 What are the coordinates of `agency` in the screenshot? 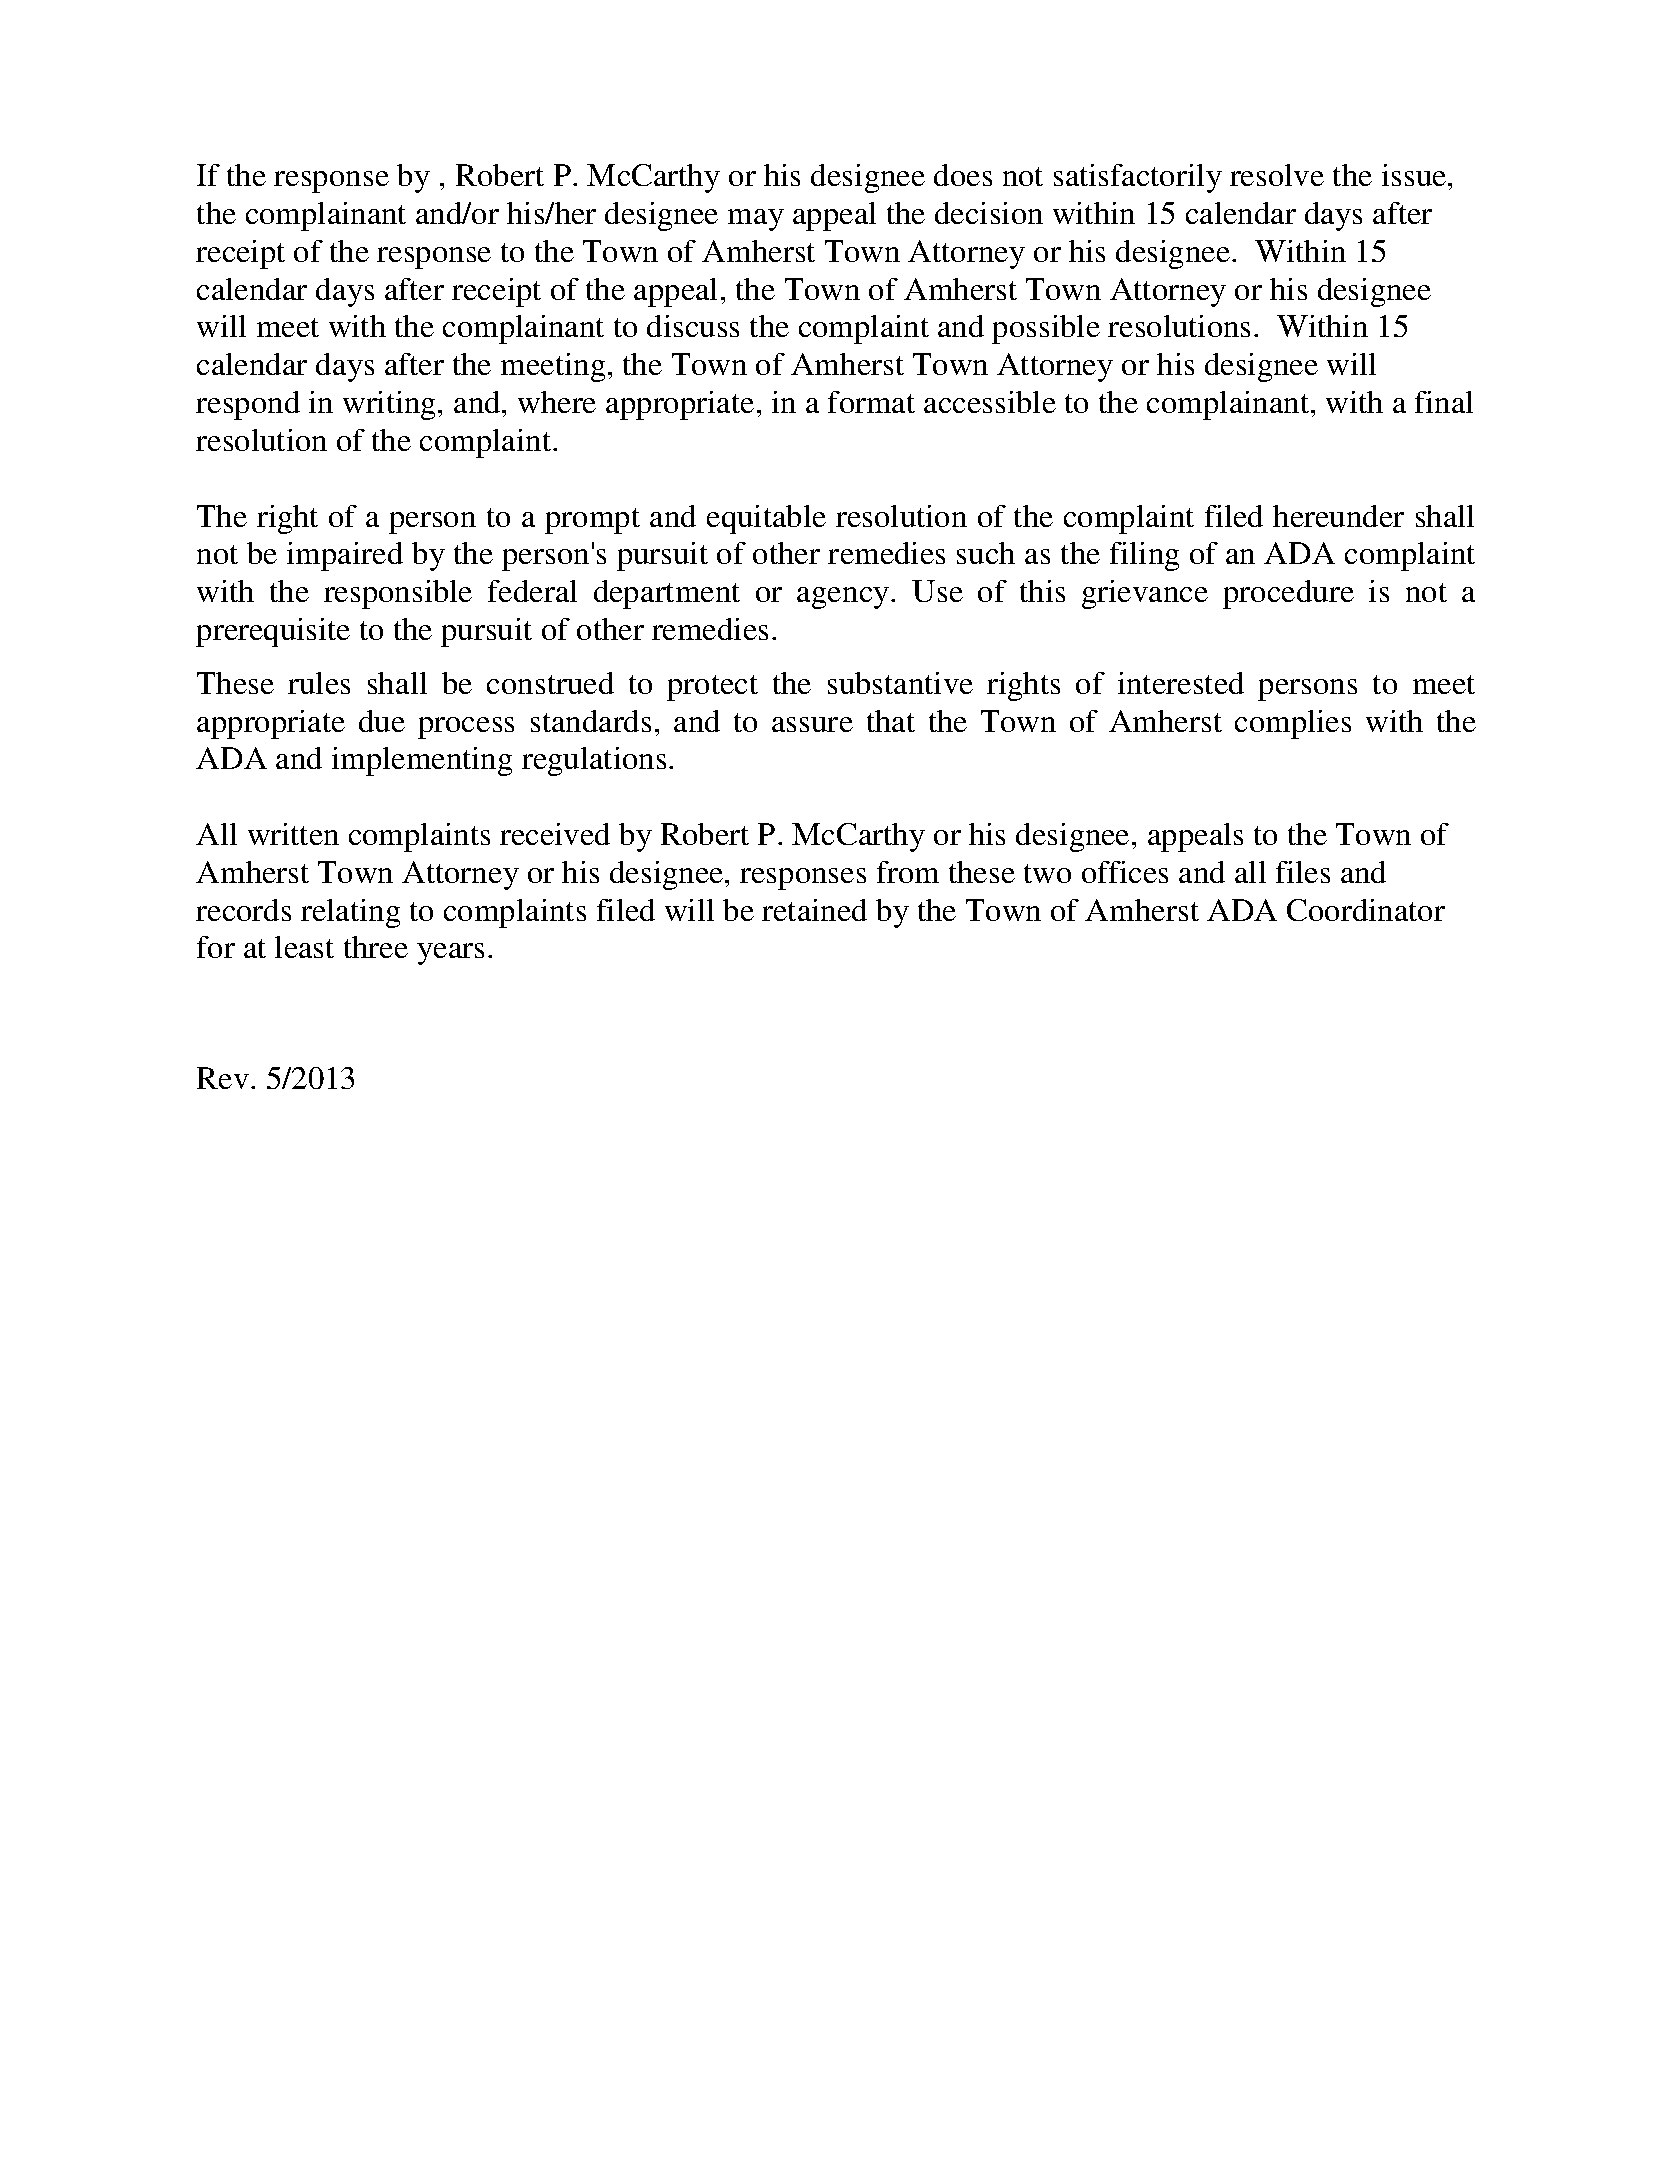 It's located at (844, 598).
